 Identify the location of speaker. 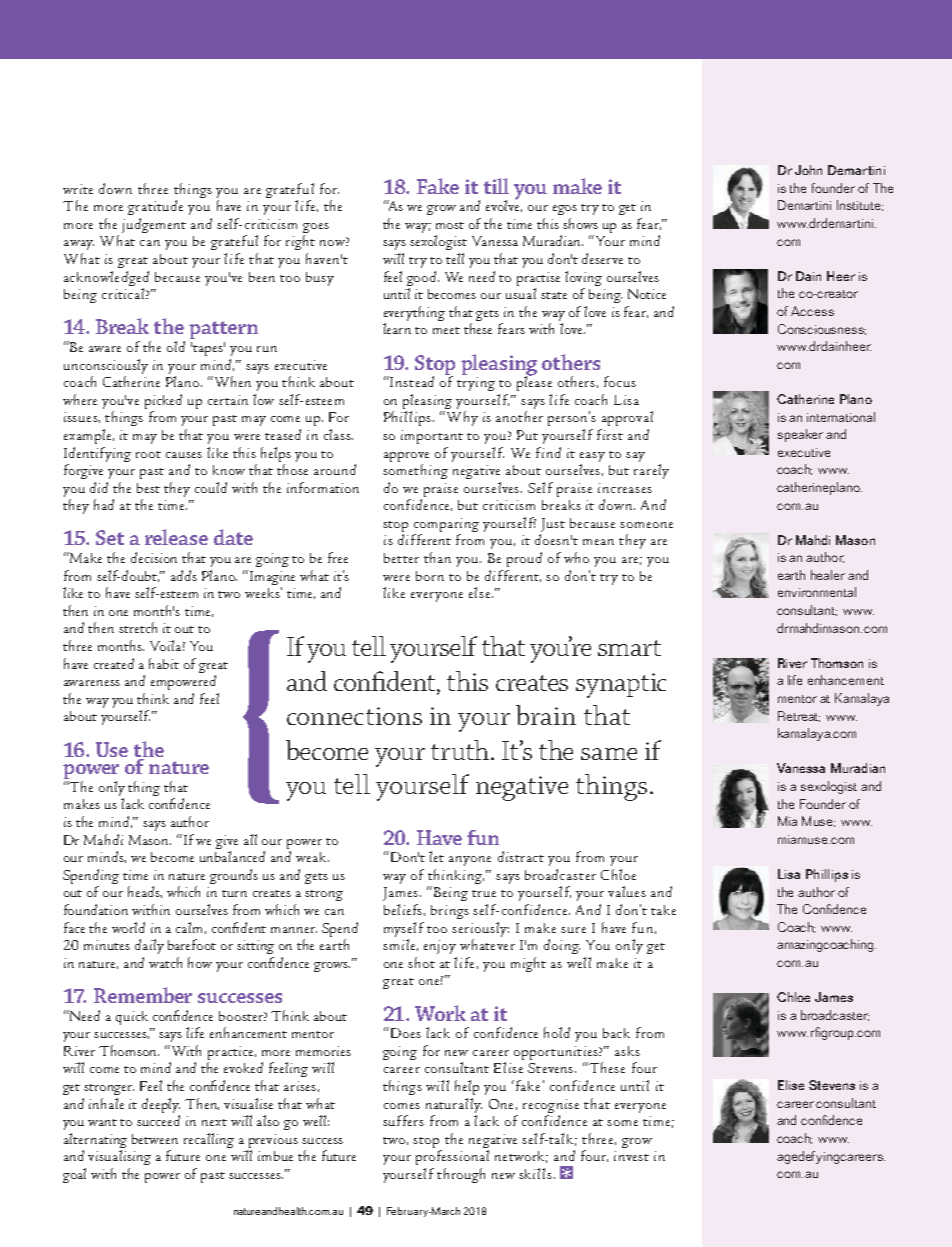
(800, 435).
